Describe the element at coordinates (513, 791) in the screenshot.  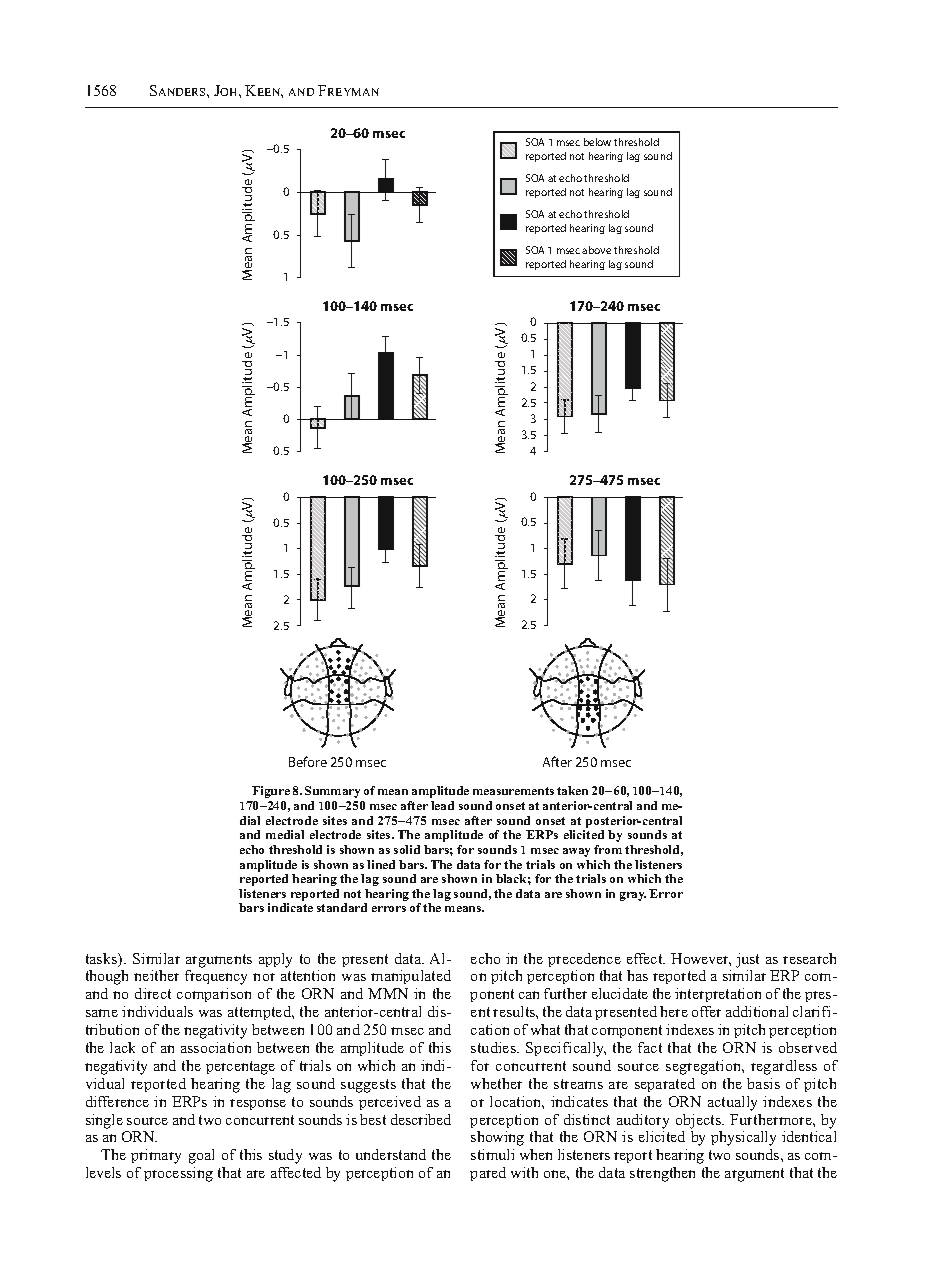
I see `measurements` at that location.
